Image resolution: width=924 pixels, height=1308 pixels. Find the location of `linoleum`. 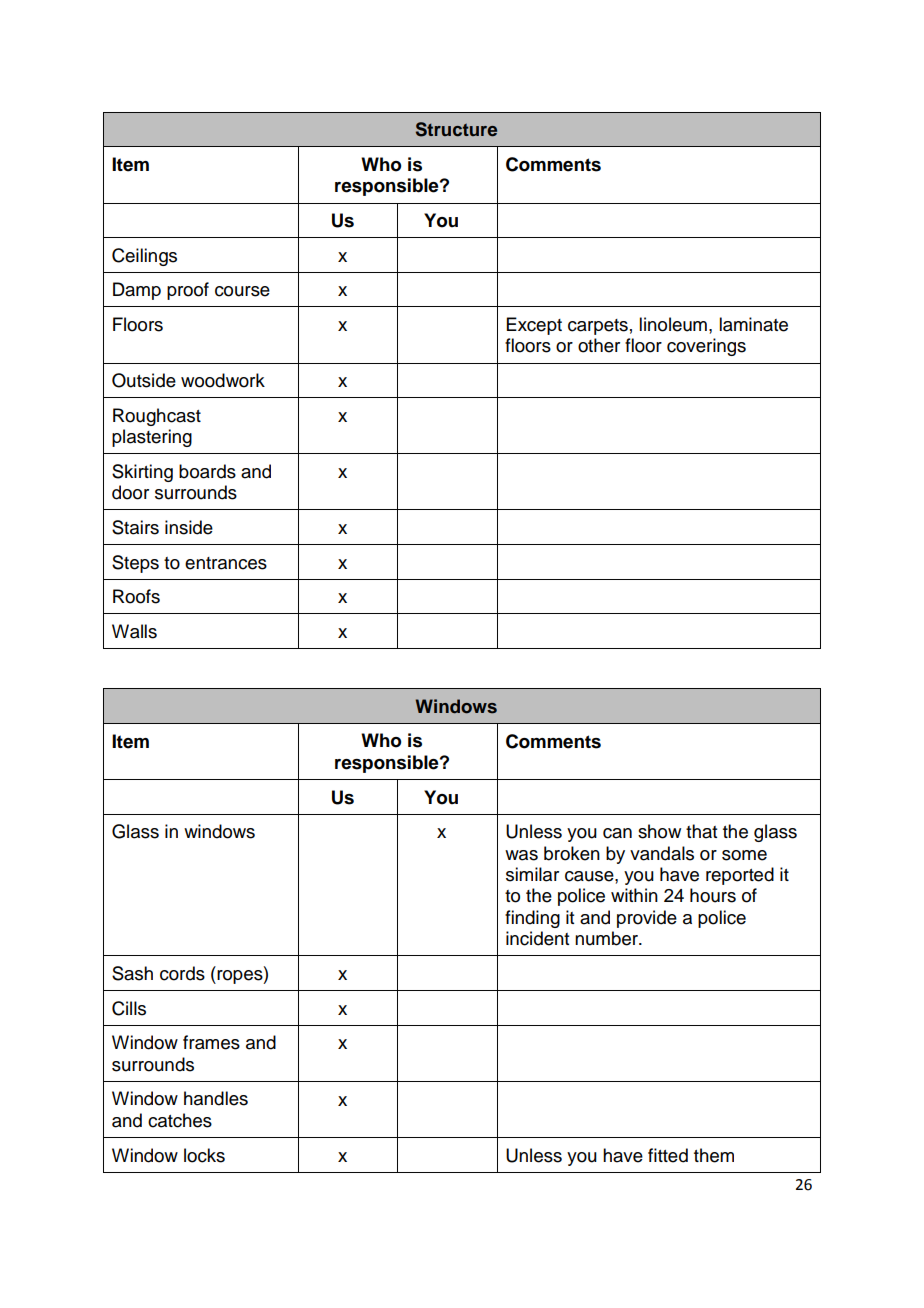

linoleum is located at coordinates (673, 324).
